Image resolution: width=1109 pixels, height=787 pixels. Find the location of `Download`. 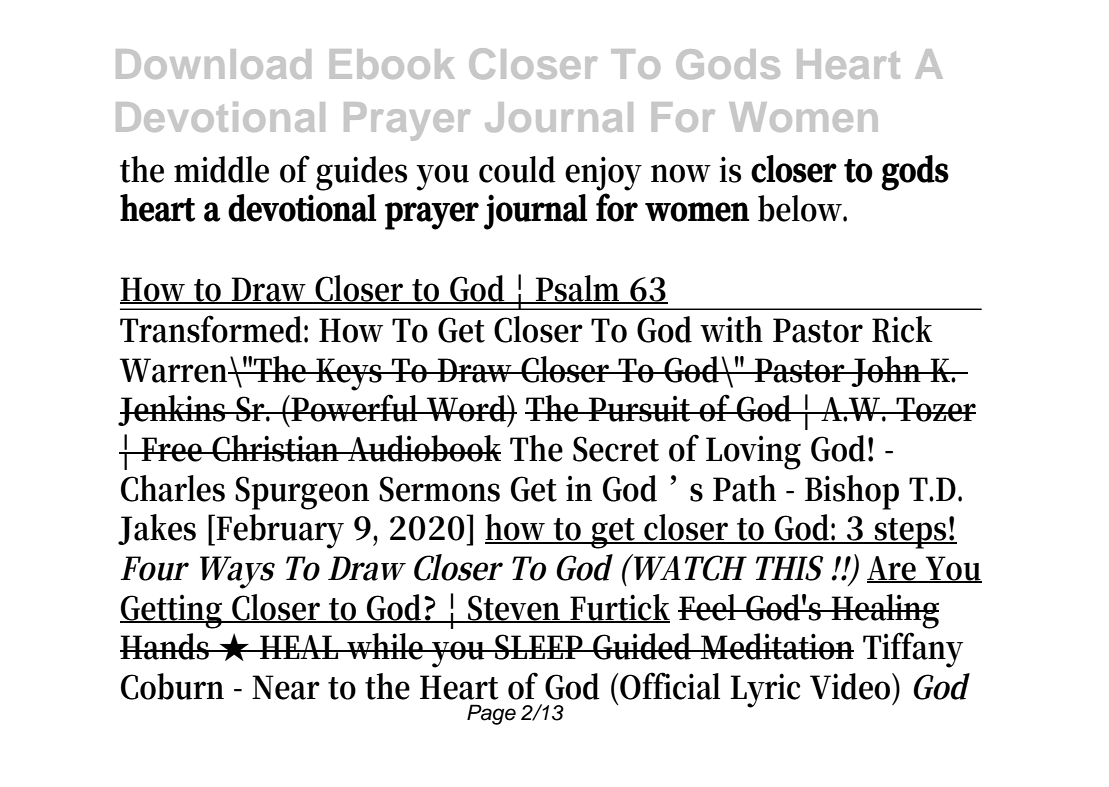

Download is located at coordinates (213, 64).
